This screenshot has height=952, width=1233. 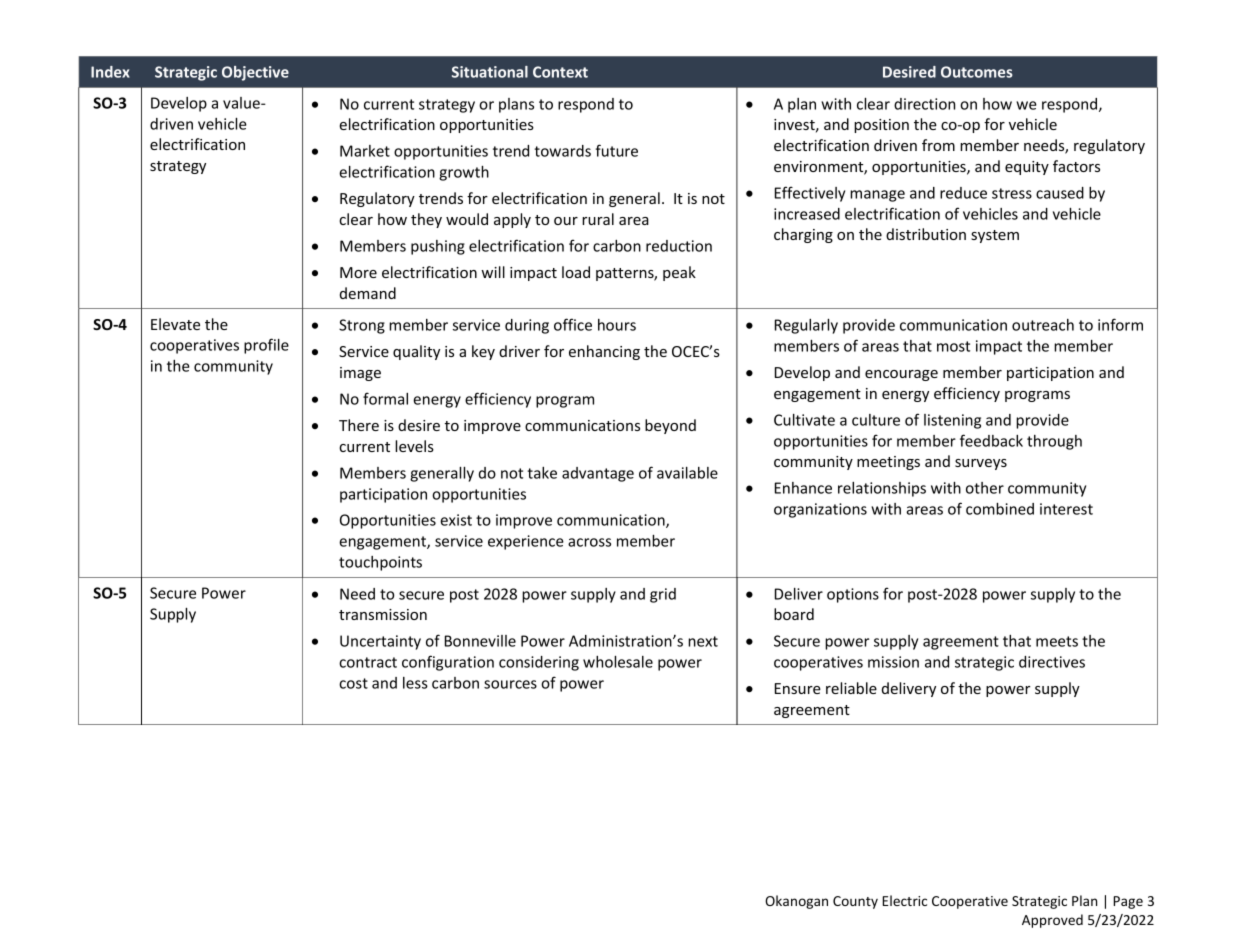 What do you see at coordinates (953, 346) in the screenshot?
I see `most` at bounding box center [953, 346].
